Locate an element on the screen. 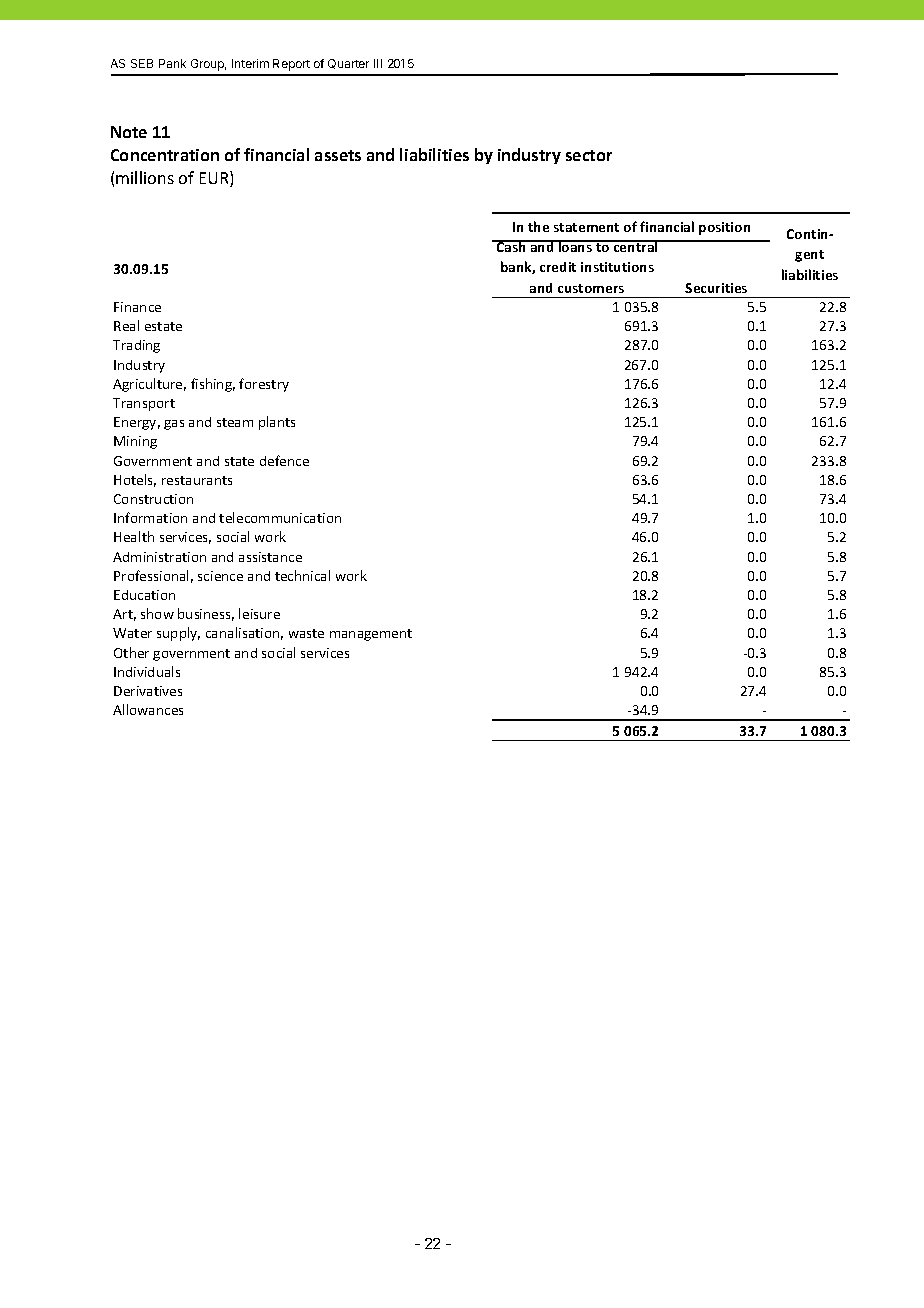 Image resolution: width=924 pixels, height=1308 pixels. III is located at coordinates (378, 63).
